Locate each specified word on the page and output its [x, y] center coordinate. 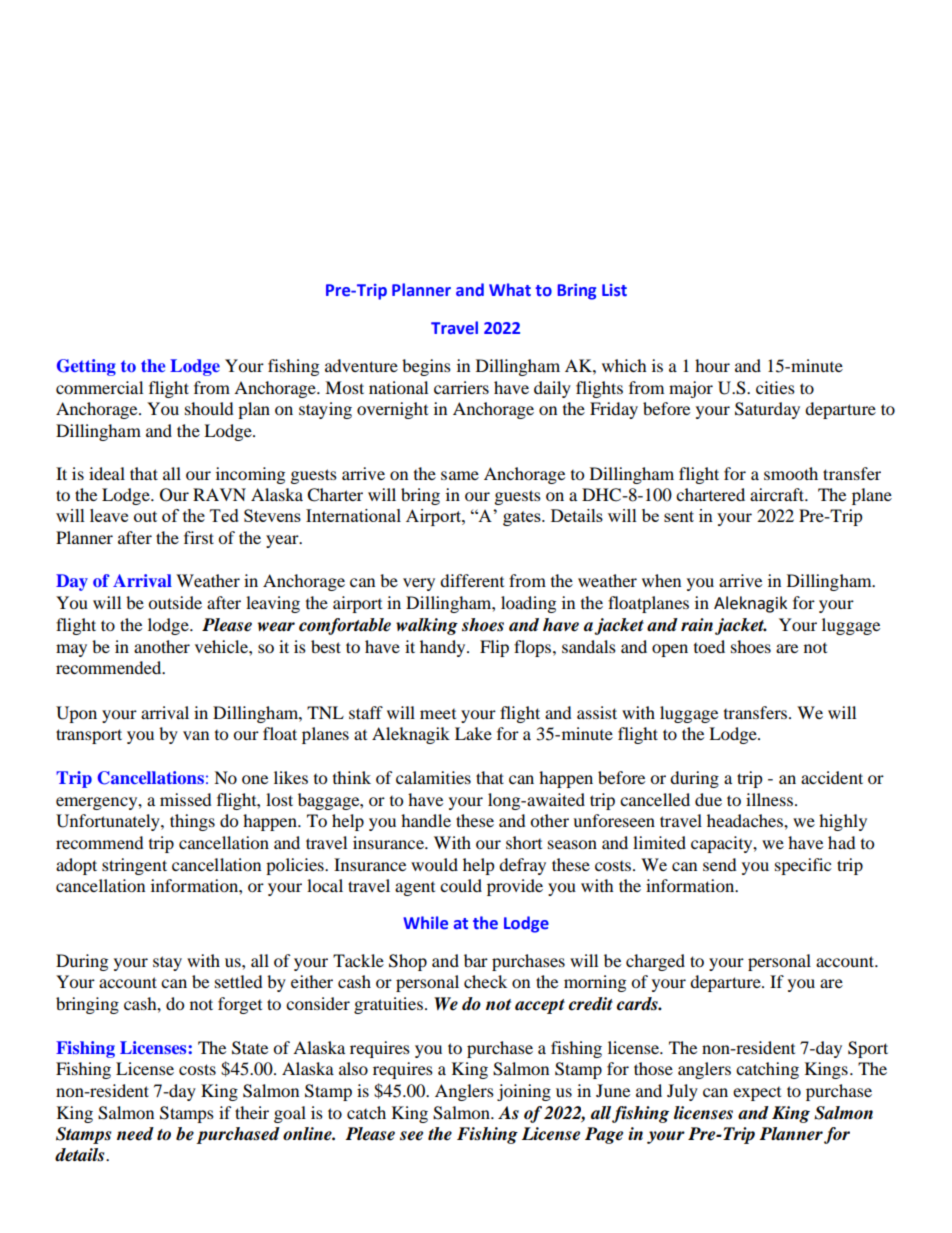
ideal [107, 473]
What [510, 289]
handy [444, 648]
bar [476, 960]
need [135, 1134]
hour [712, 365]
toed [709, 646]
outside [175, 602]
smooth [791, 473]
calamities [433, 777]
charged [655, 962]
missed [186, 799]
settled [239, 981]
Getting [86, 367]
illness [769, 799]
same [460, 475]
